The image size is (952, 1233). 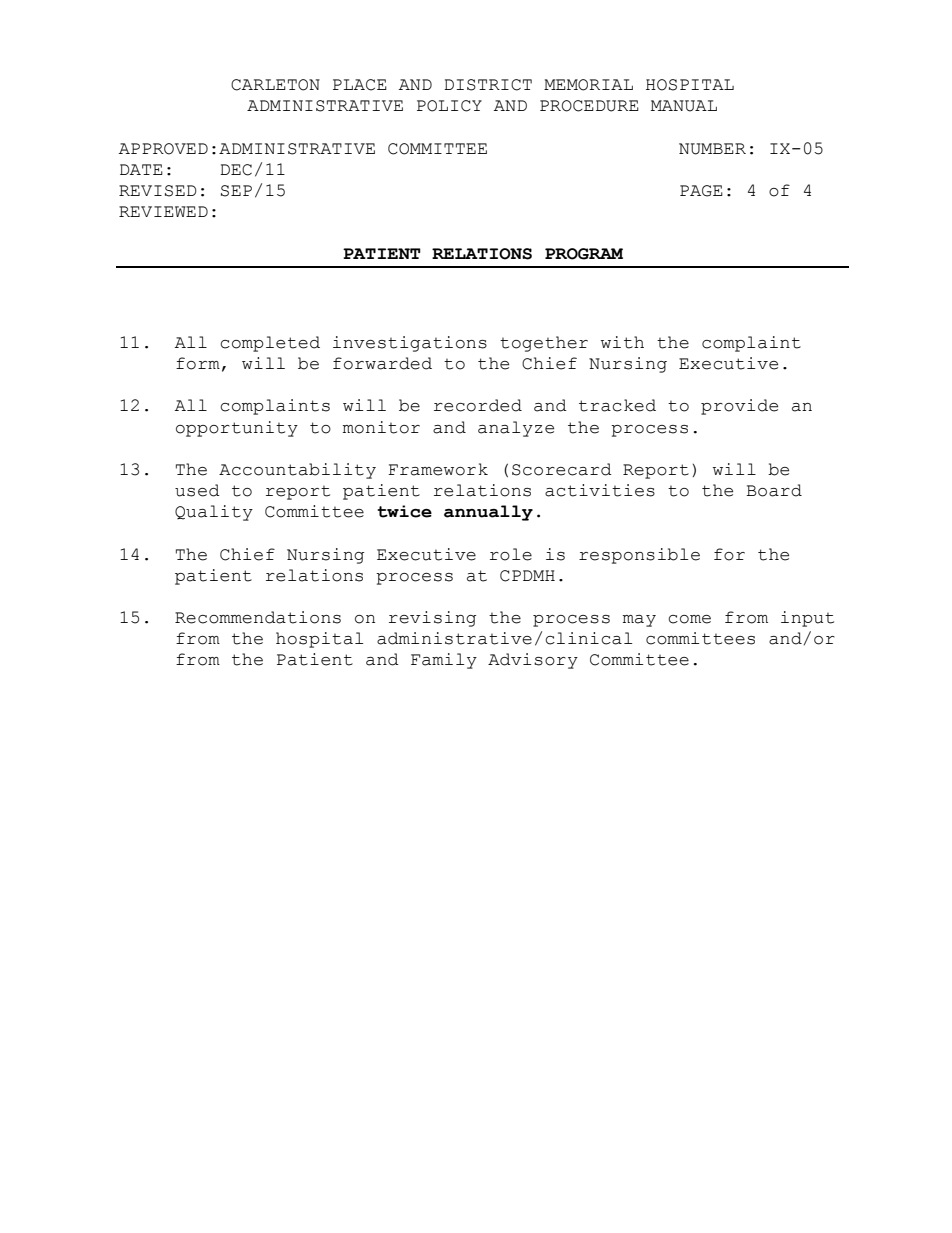 What do you see at coordinates (684, 106) in the screenshot?
I see `MANUAL` at bounding box center [684, 106].
